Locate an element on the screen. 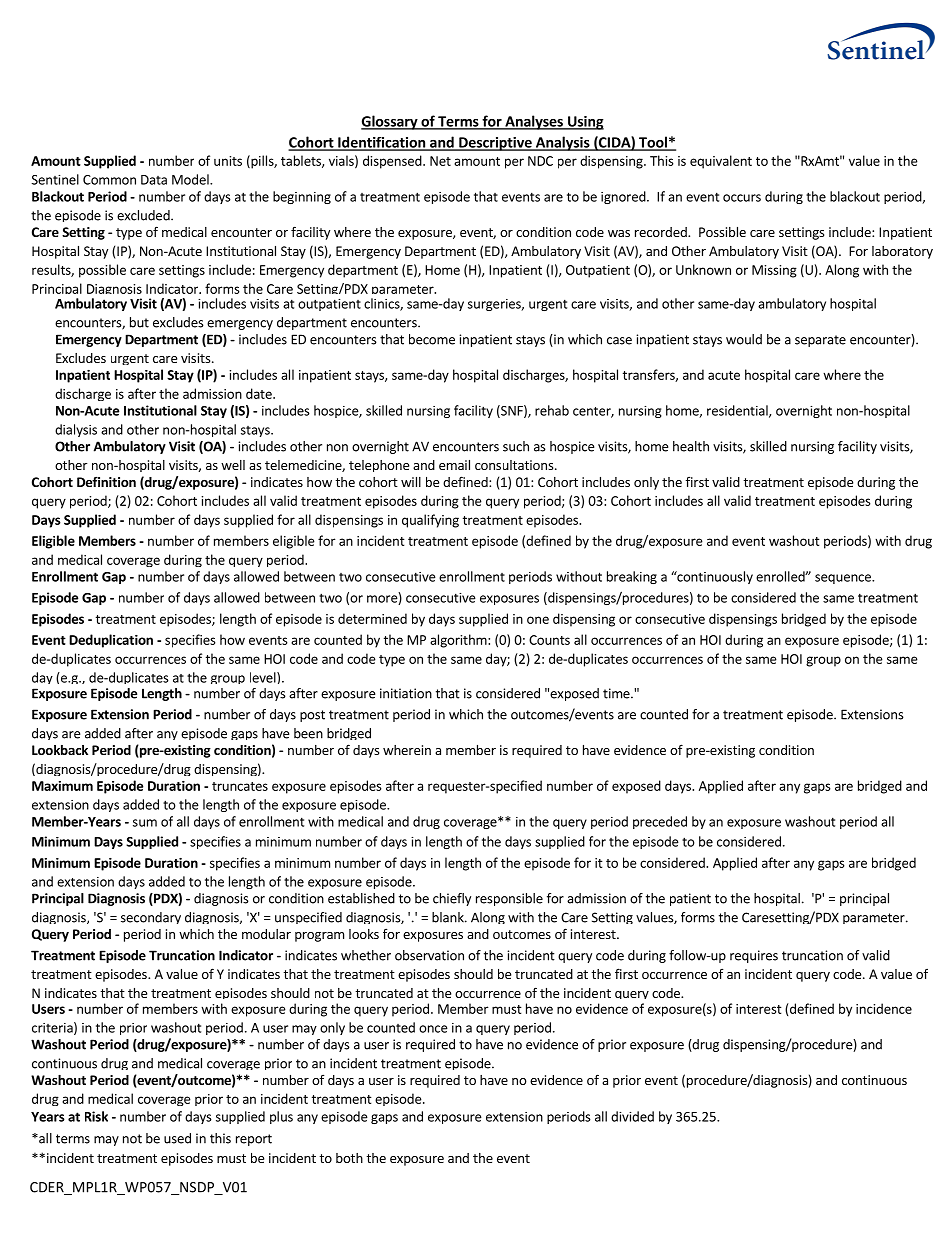  chiefly is located at coordinates (452, 899).
